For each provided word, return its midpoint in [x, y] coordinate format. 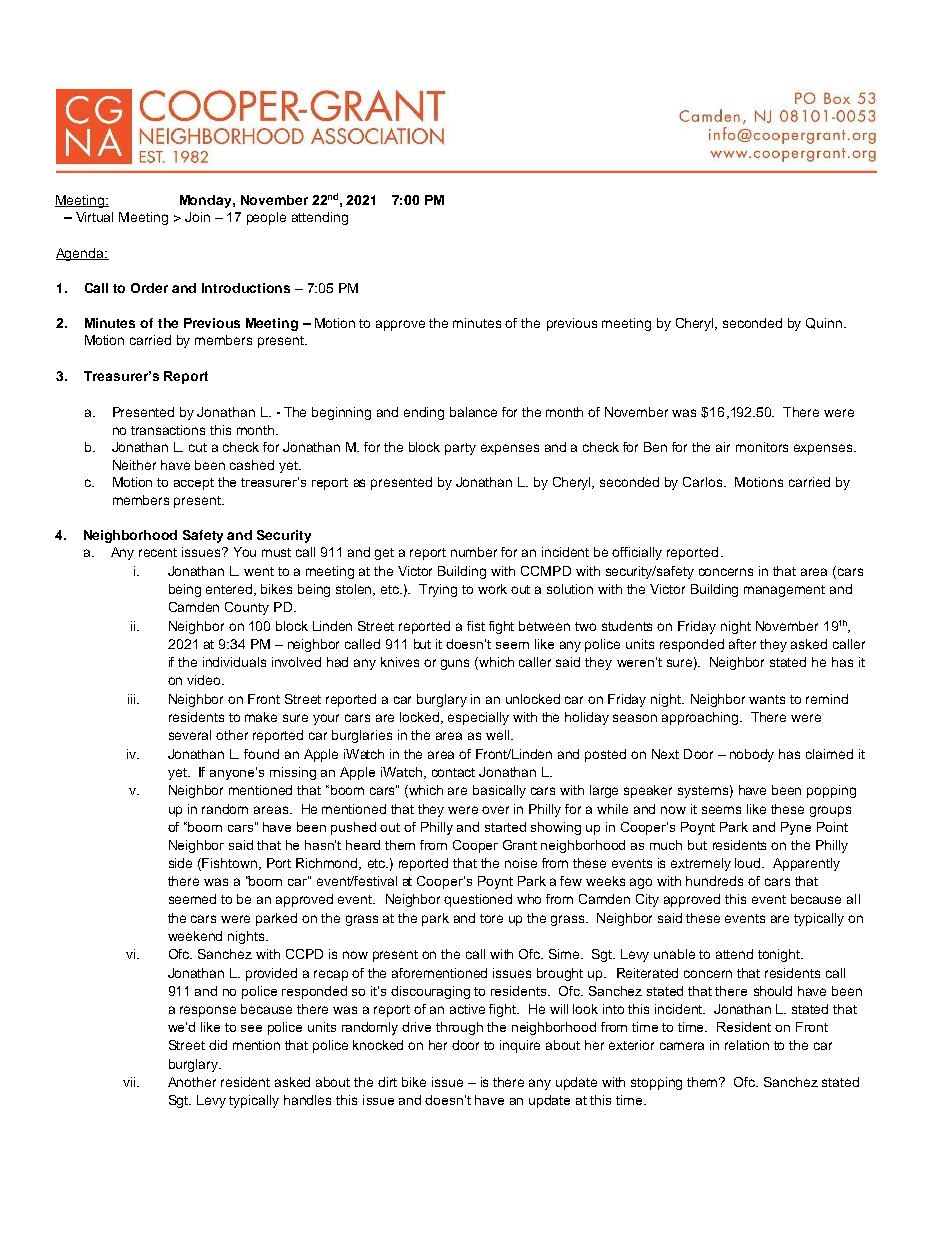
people [266, 218]
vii [130, 1082]
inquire [520, 1046]
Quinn [825, 323]
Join [197, 217]
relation [747, 1045]
